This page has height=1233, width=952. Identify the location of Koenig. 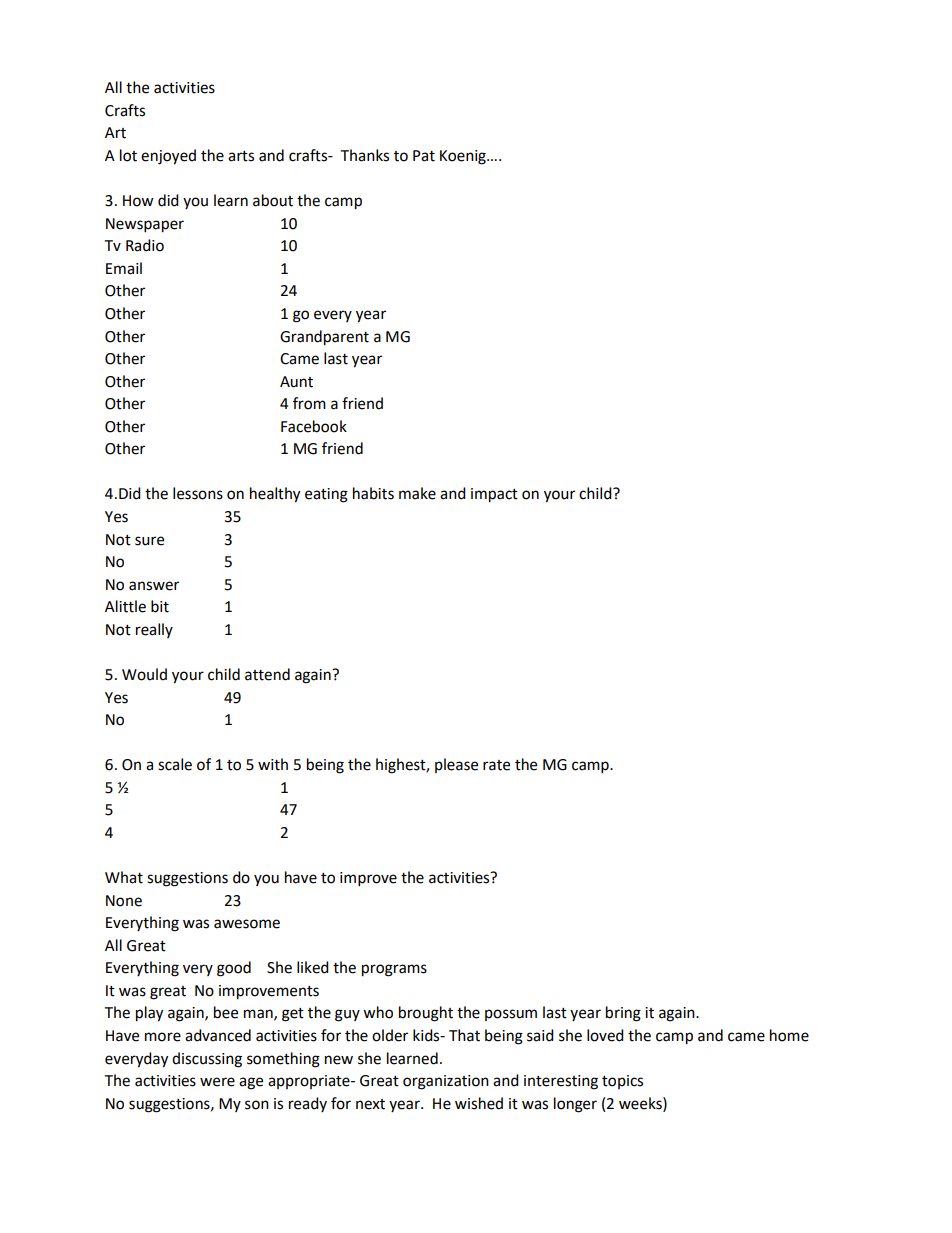
(464, 157).
